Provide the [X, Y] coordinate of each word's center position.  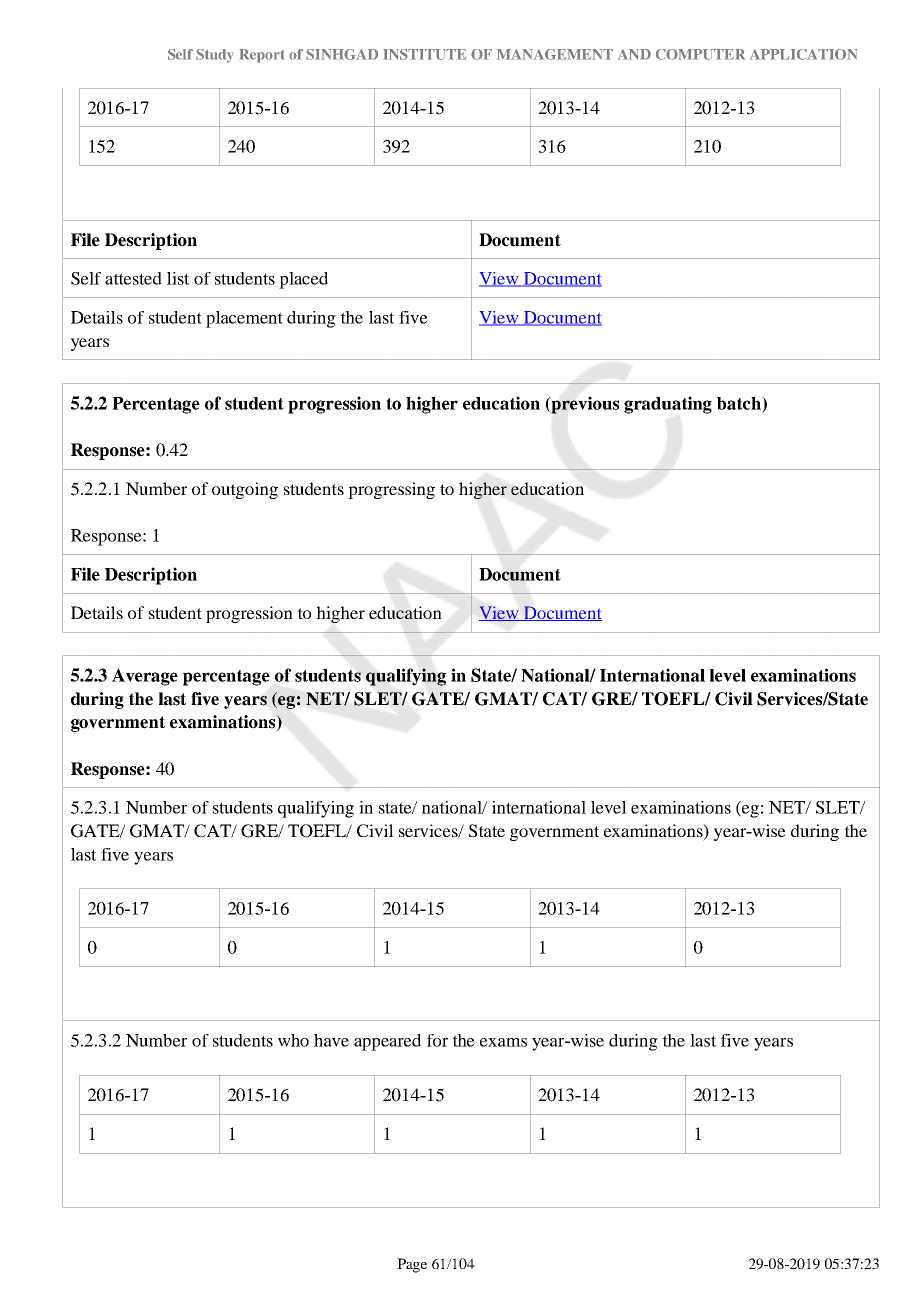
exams [503, 1042]
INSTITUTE [424, 54]
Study [215, 56]
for [437, 1040]
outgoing [245, 490]
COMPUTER [700, 54]
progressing [391, 490]
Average [145, 677]
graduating [668, 405]
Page [412, 1265]
